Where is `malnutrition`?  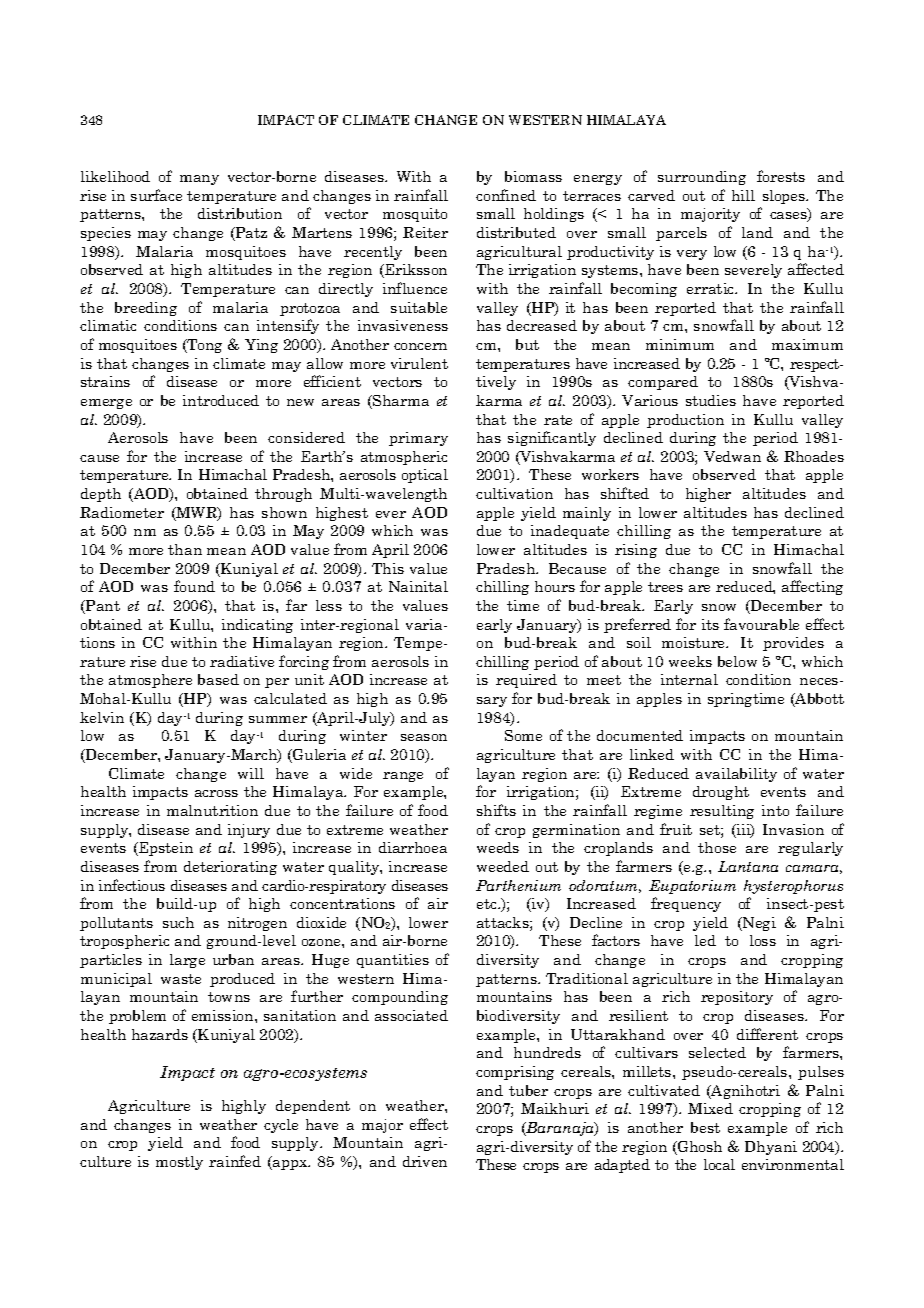 malnutrition is located at coordinates (212, 810).
